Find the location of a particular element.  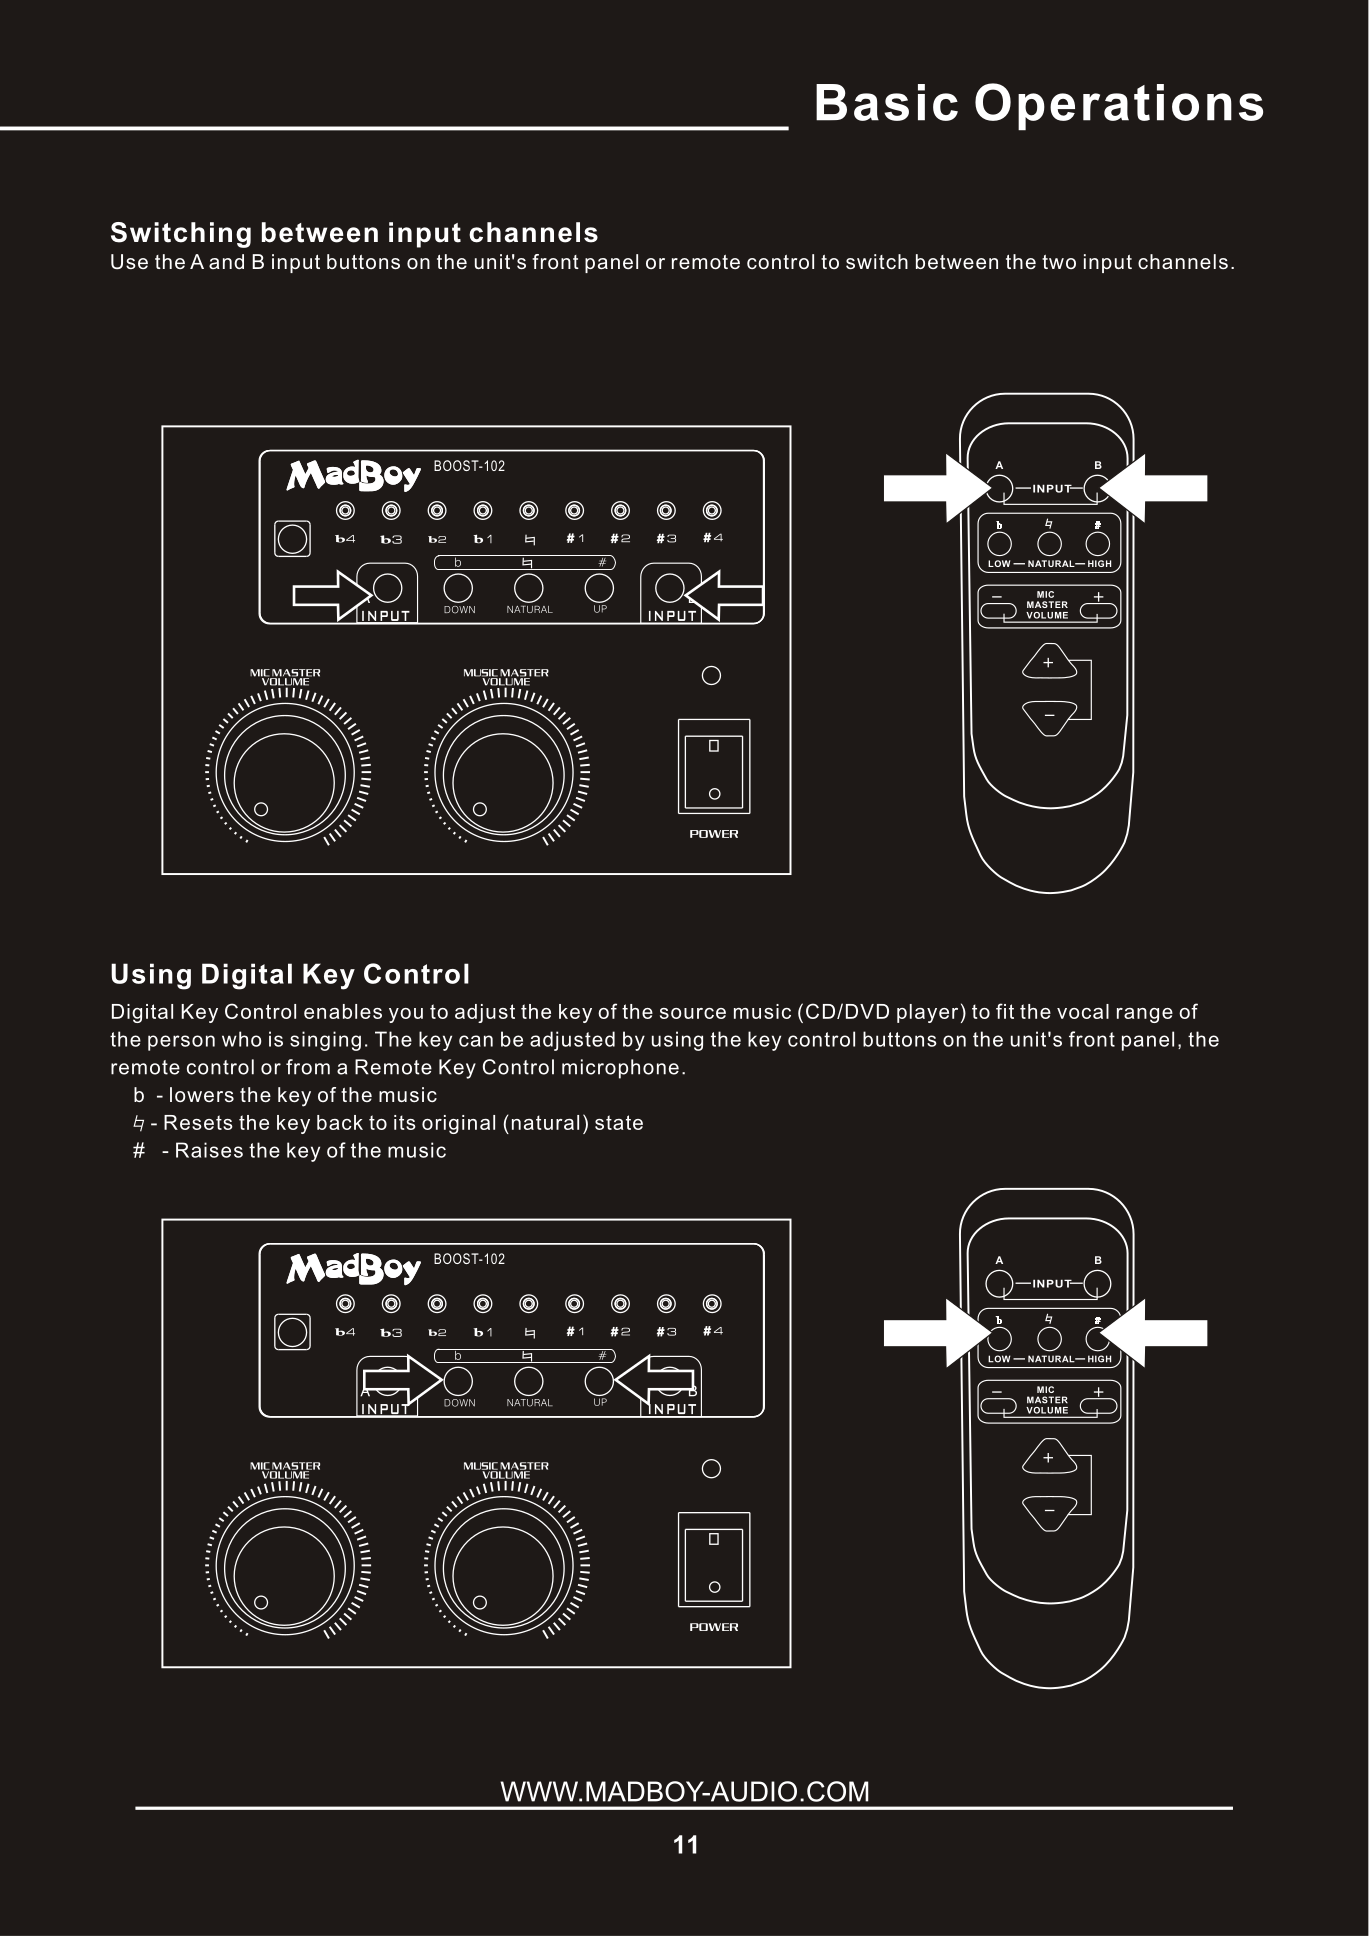

source is located at coordinates (693, 1013).
